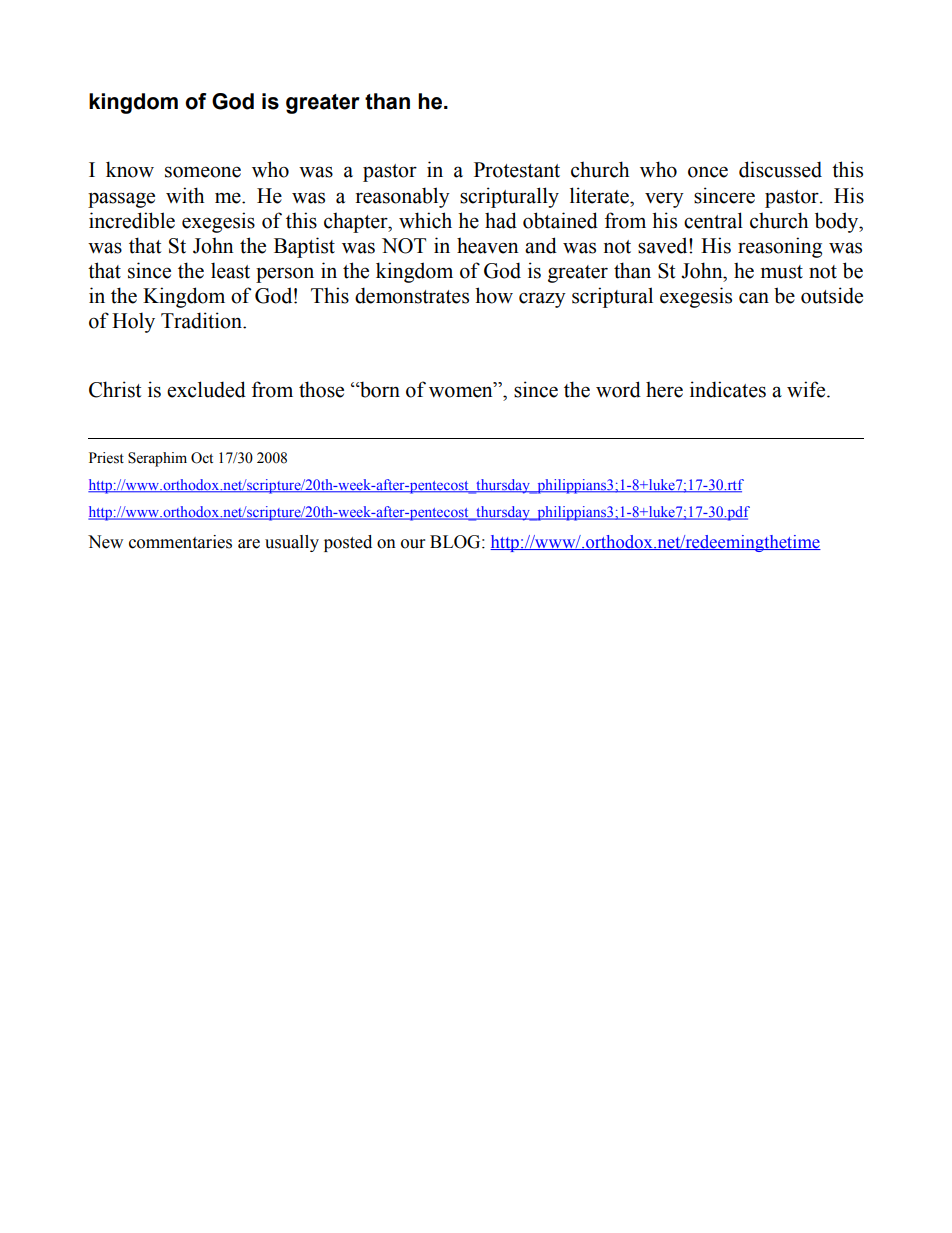 The width and height of the image is (952, 1233). What do you see at coordinates (203, 172) in the image?
I see `someone` at bounding box center [203, 172].
